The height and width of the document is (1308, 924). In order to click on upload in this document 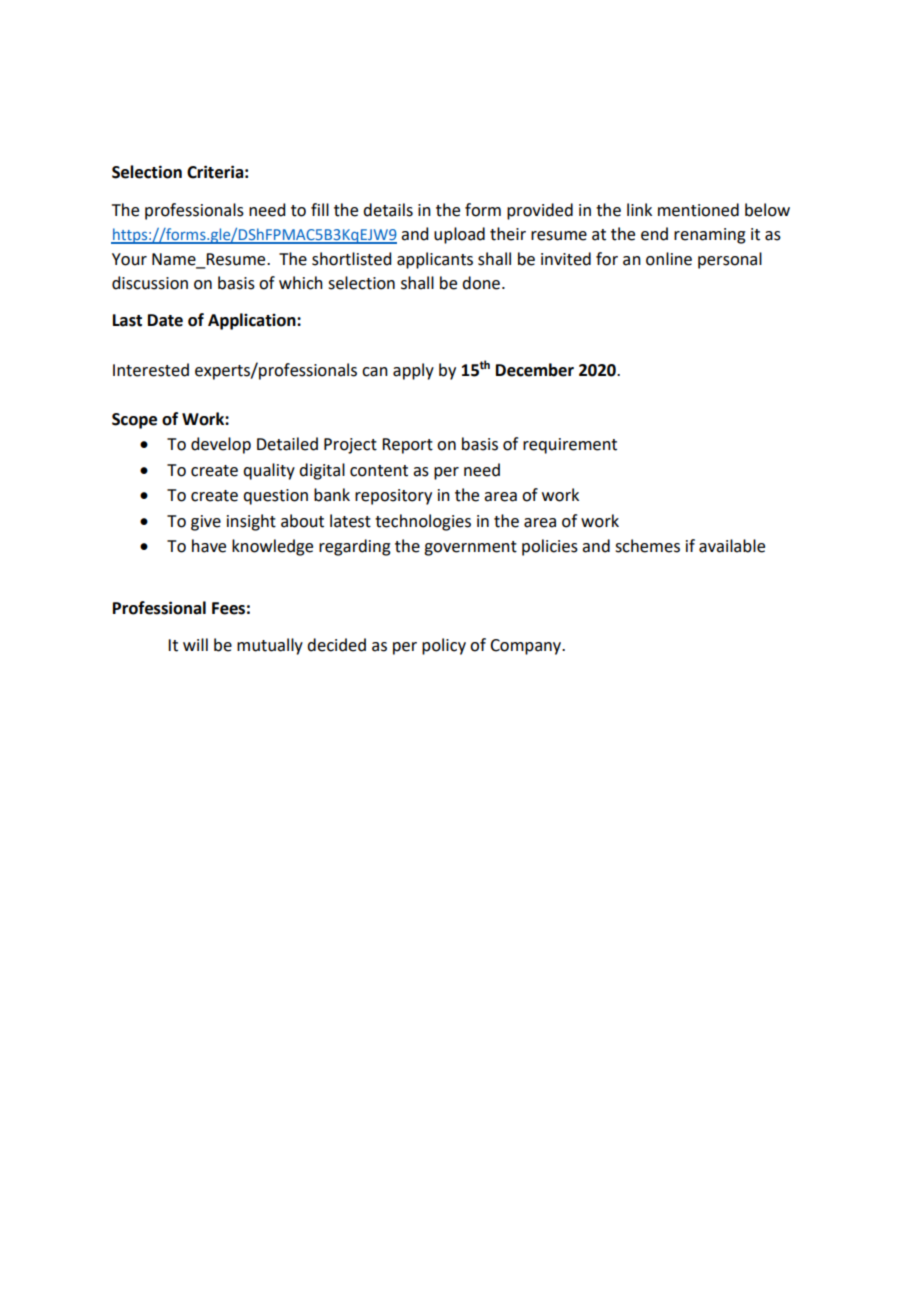, I will do `click(459, 235)`.
